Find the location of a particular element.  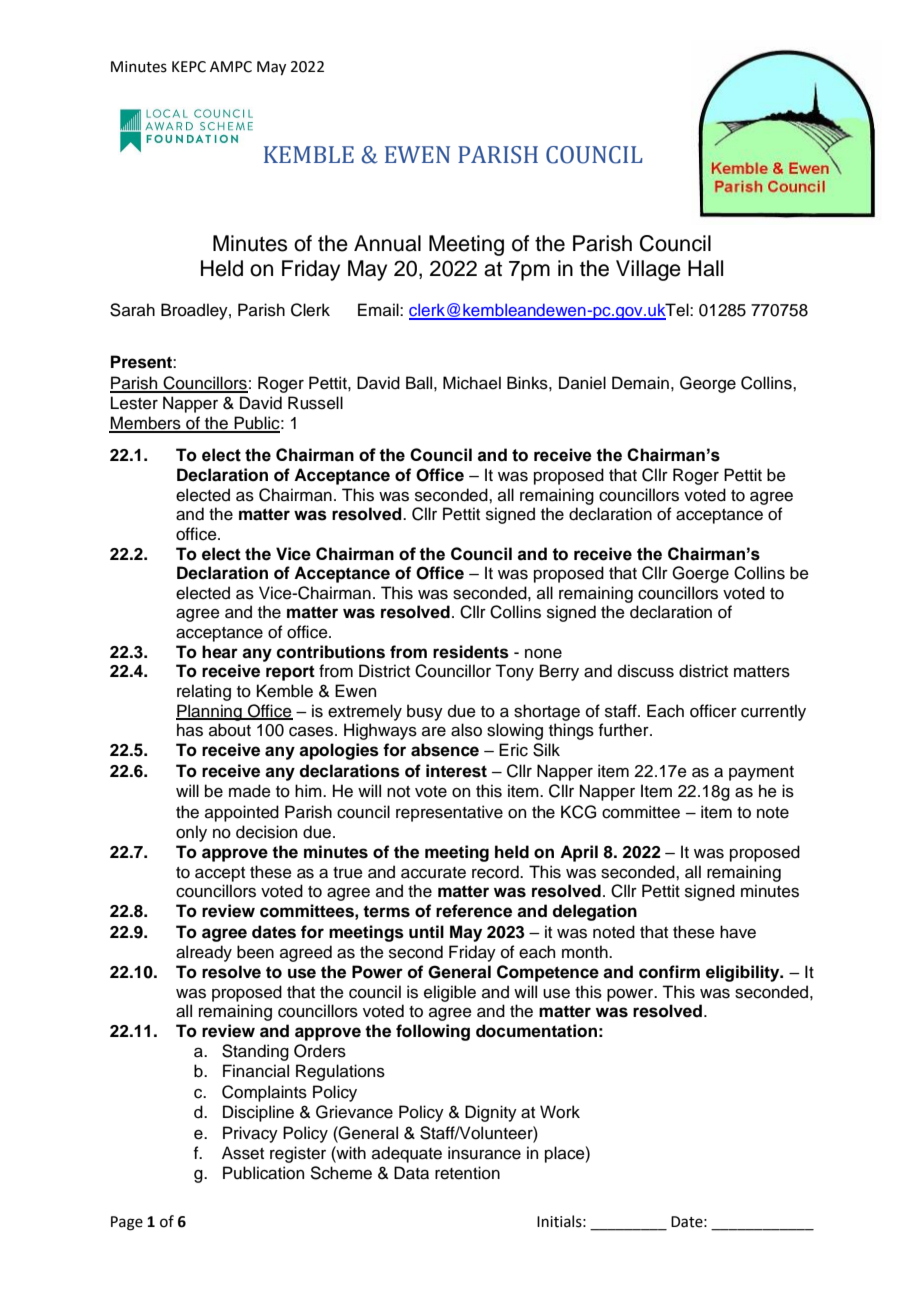

have is located at coordinates (738, 932).
